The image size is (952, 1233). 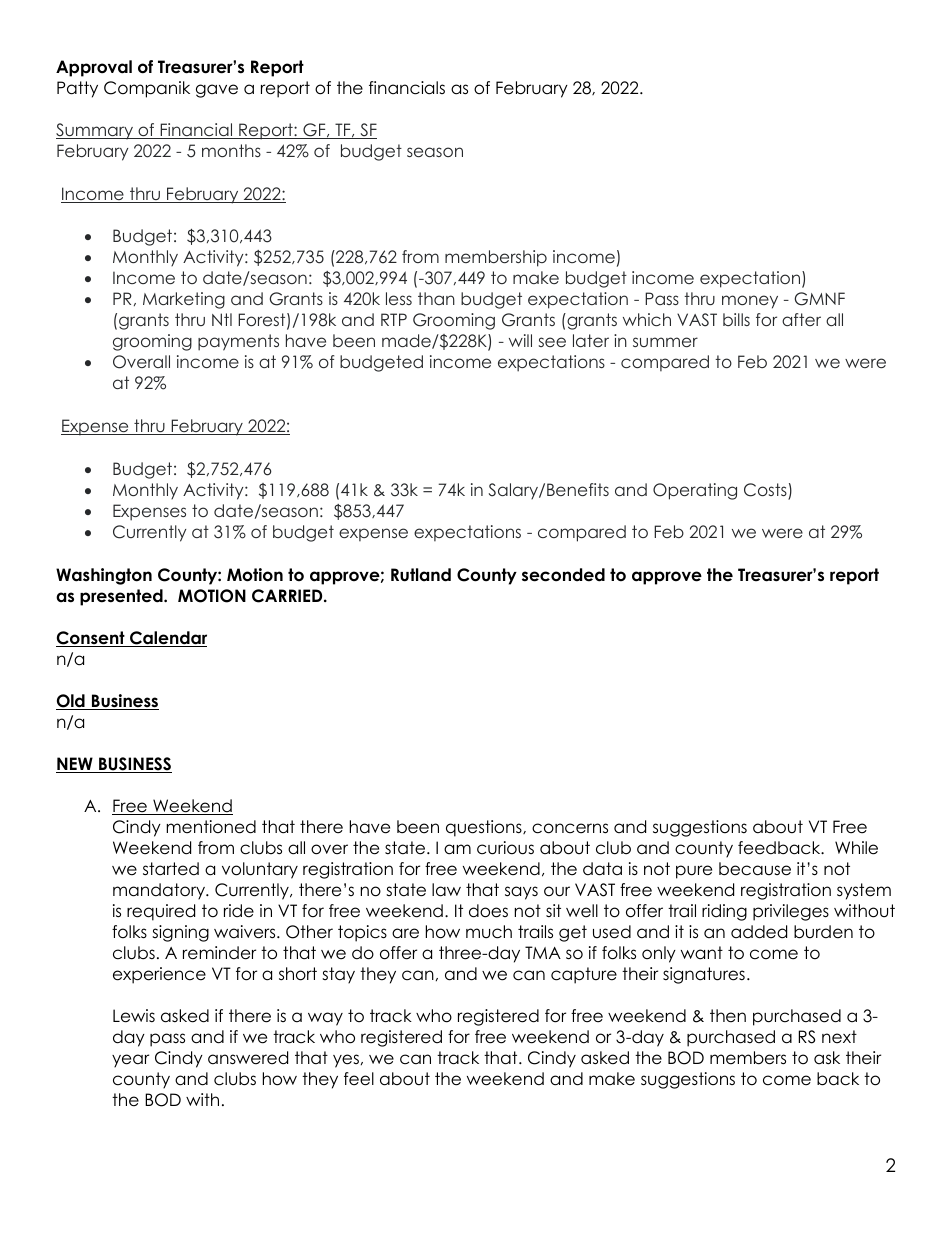 What do you see at coordinates (359, 1079) in the document?
I see `feel` at bounding box center [359, 1079].
